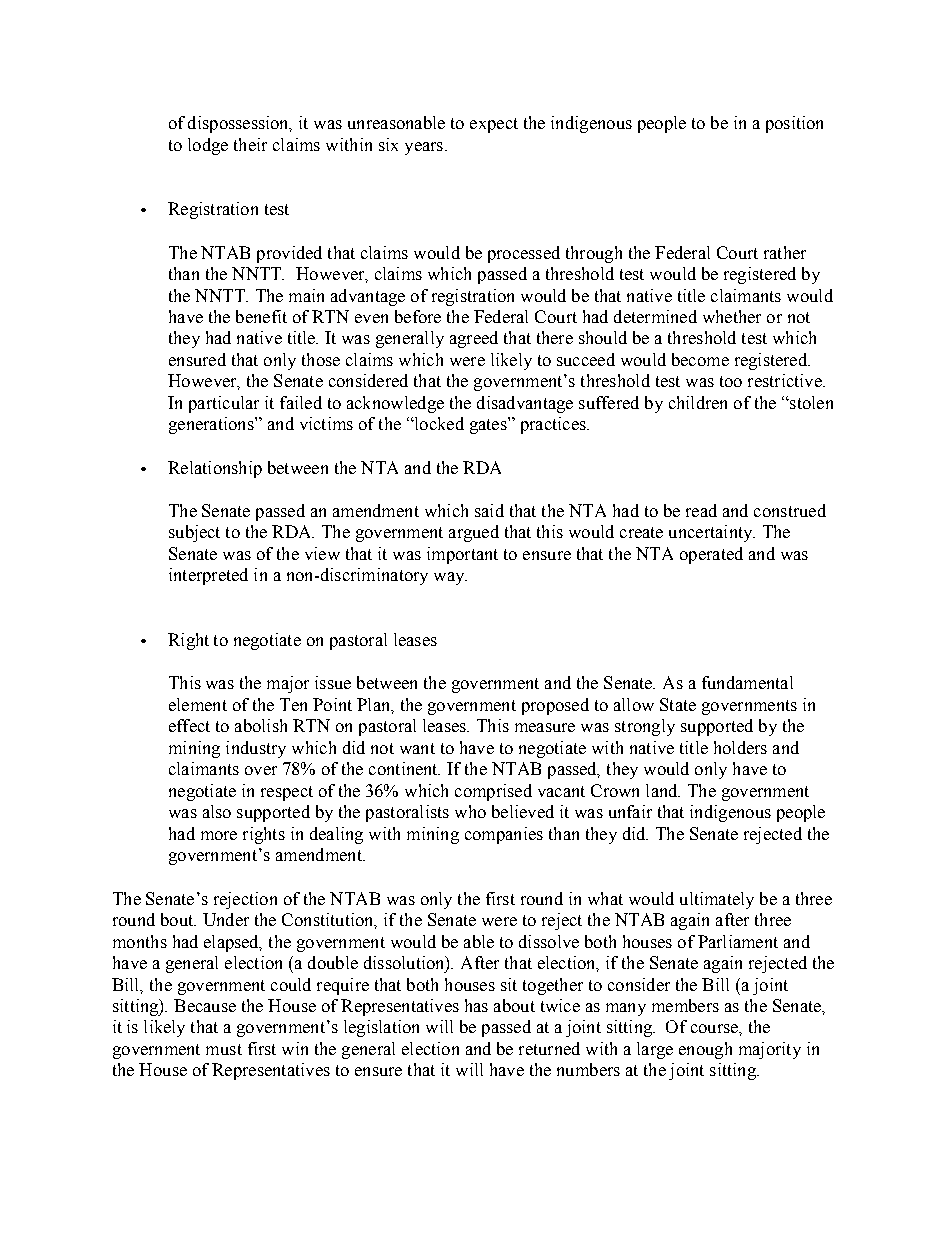 The height and width of the document is (1233, 952). What do you see at coordinates (731, 381) in the document?
I see `too` at bounding box center [731, 381].
